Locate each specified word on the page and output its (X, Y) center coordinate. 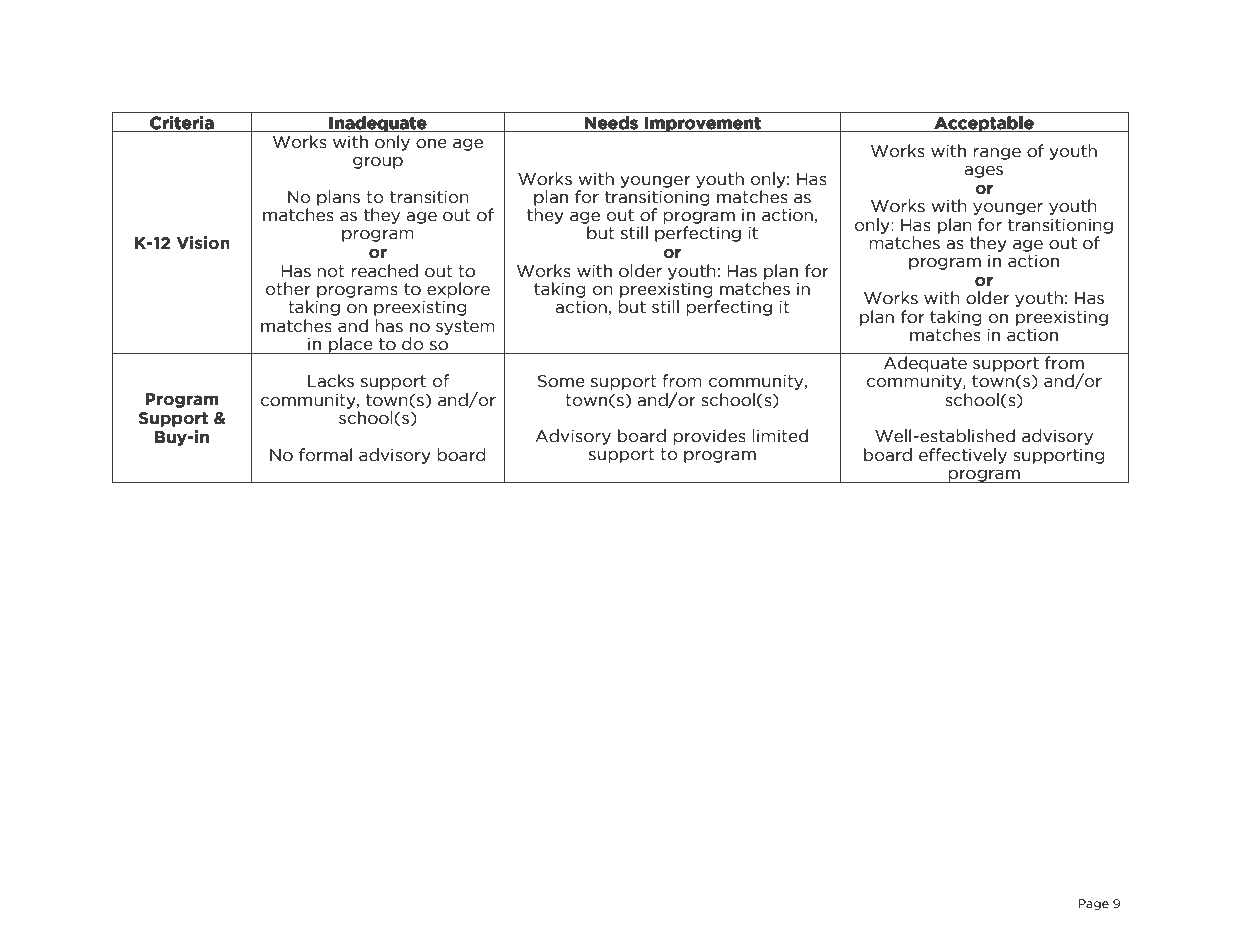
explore (458, 290)
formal (325, 455)
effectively (963, 456)
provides (709, 437)
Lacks (331, 381)
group (378, 163)
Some (561, 381)
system (465, 327)
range (997, 154)
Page (1093, 904)
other (288, 289)
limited (780, 436)
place (351, 345)
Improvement (703, 124)
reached (384, 271)
